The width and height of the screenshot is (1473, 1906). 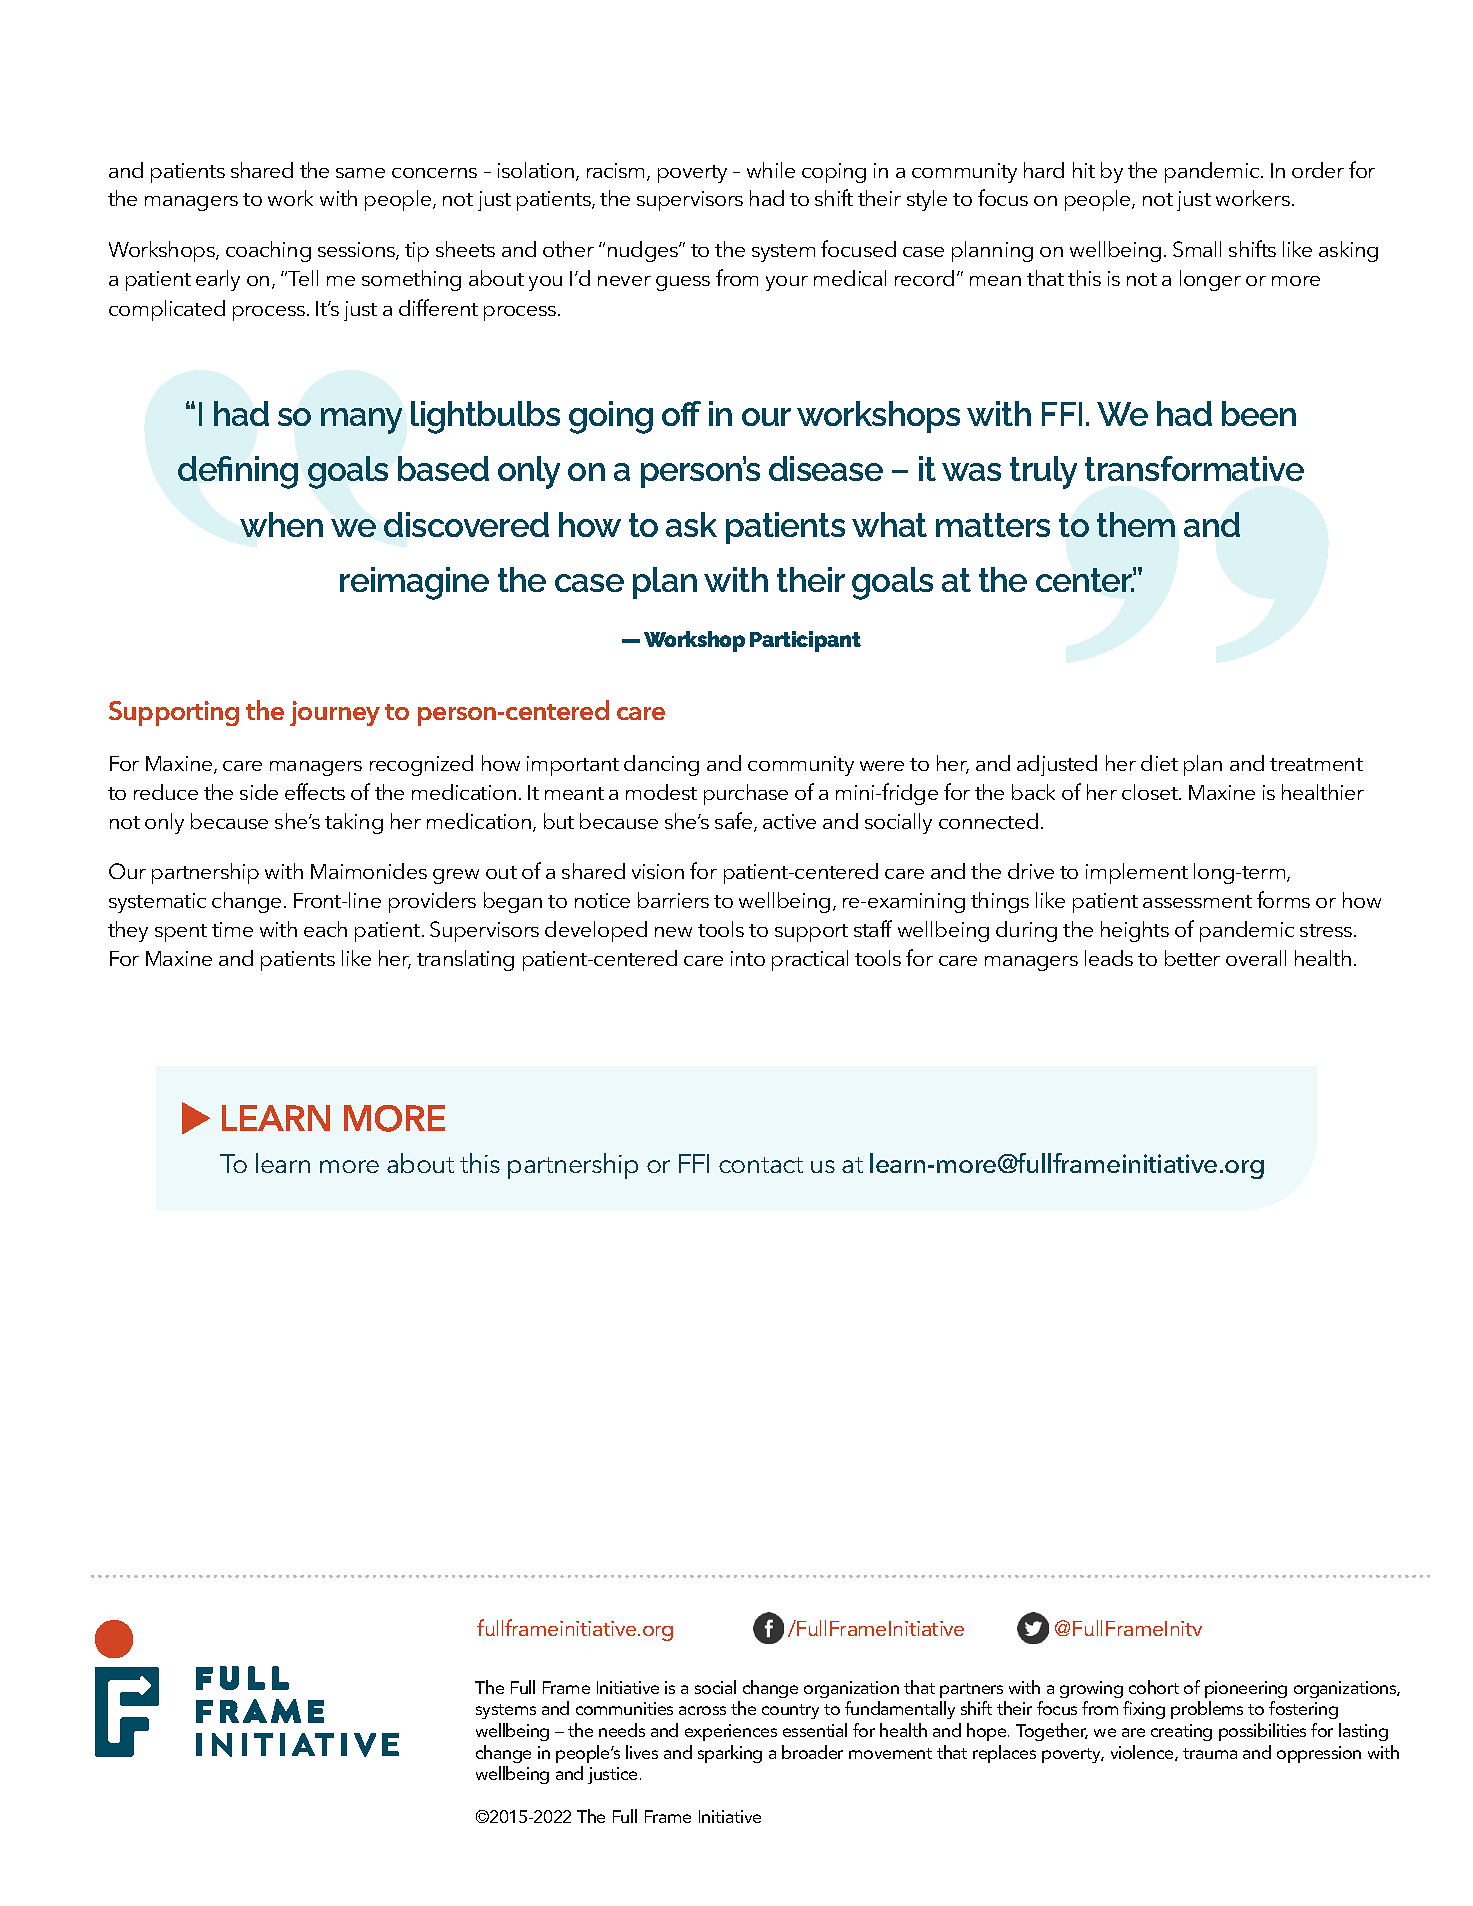 What do you see at coordinates (771, 170) in the screenshot?
I see `while` at bounding box center [771, 170].
